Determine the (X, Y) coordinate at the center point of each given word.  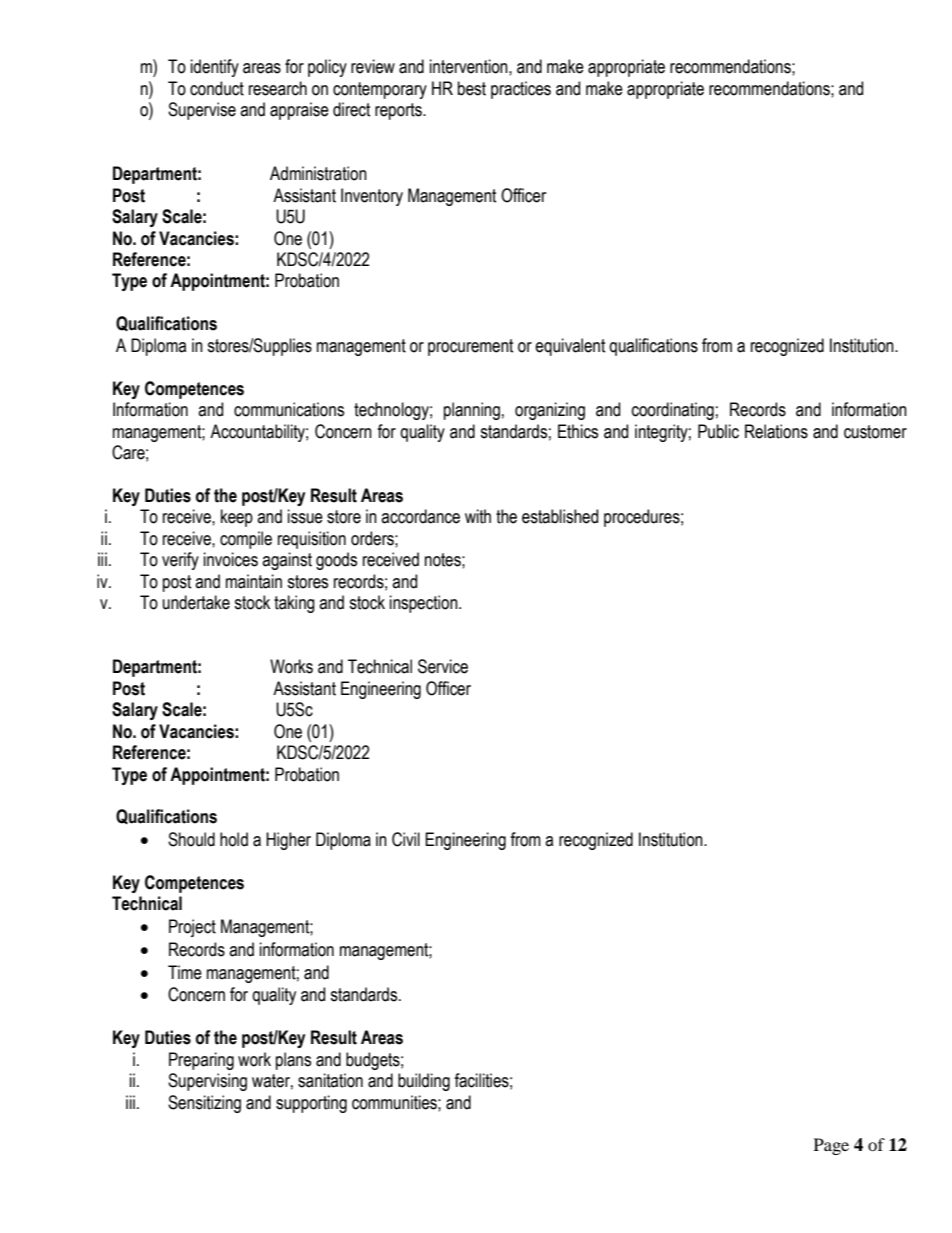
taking (294, 604)
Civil (406, 839)
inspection (425, 604)
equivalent (570, 347)
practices (521, 90)
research (278, 88)
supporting (311, 1104)
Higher (288, 841)
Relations (776, 431)
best (472, 88)
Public (718, 431)
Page (831, 1146)
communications (289, 409)
